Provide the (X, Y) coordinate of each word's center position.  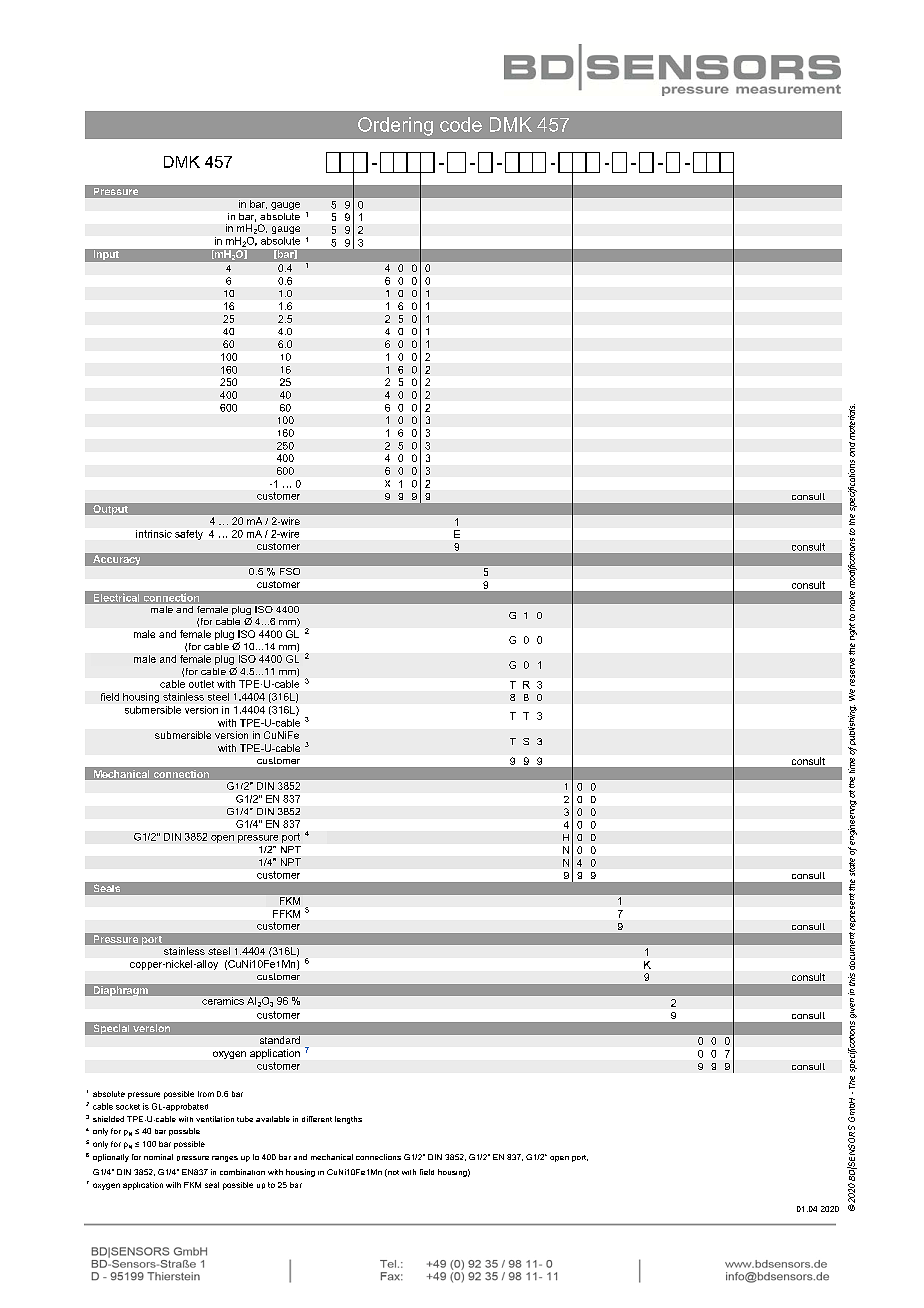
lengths (348, 1120)
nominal (158, 1157)
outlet (201, 684)
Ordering (395, 126)
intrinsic (154, 534)
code (461, 124)
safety (189, 535)
